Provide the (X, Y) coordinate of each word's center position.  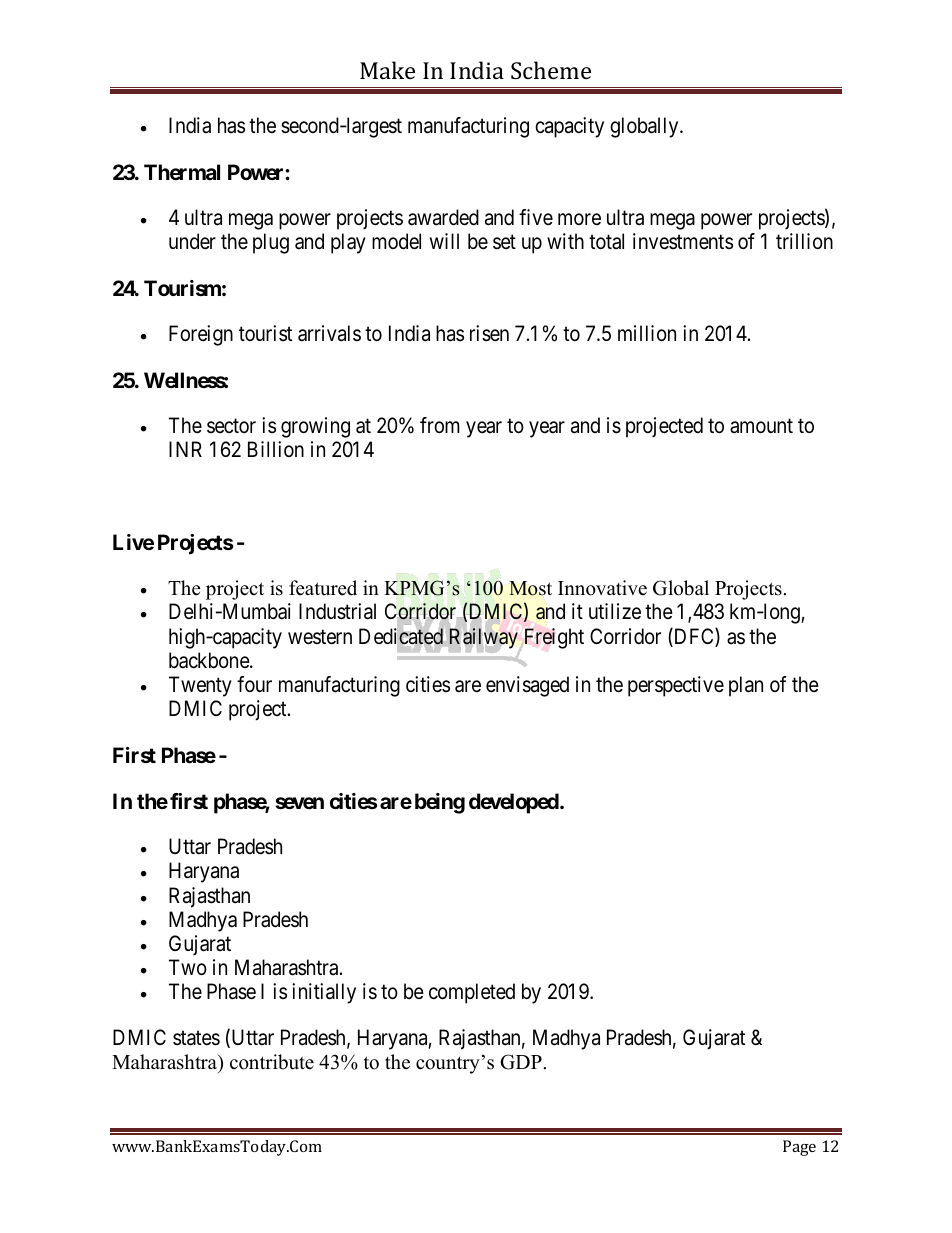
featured (323, 588)
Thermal (182, 172)
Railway (484, 638)
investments (683, 241)
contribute (272, 1062)
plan (746, 686)
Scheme (551, 70)
